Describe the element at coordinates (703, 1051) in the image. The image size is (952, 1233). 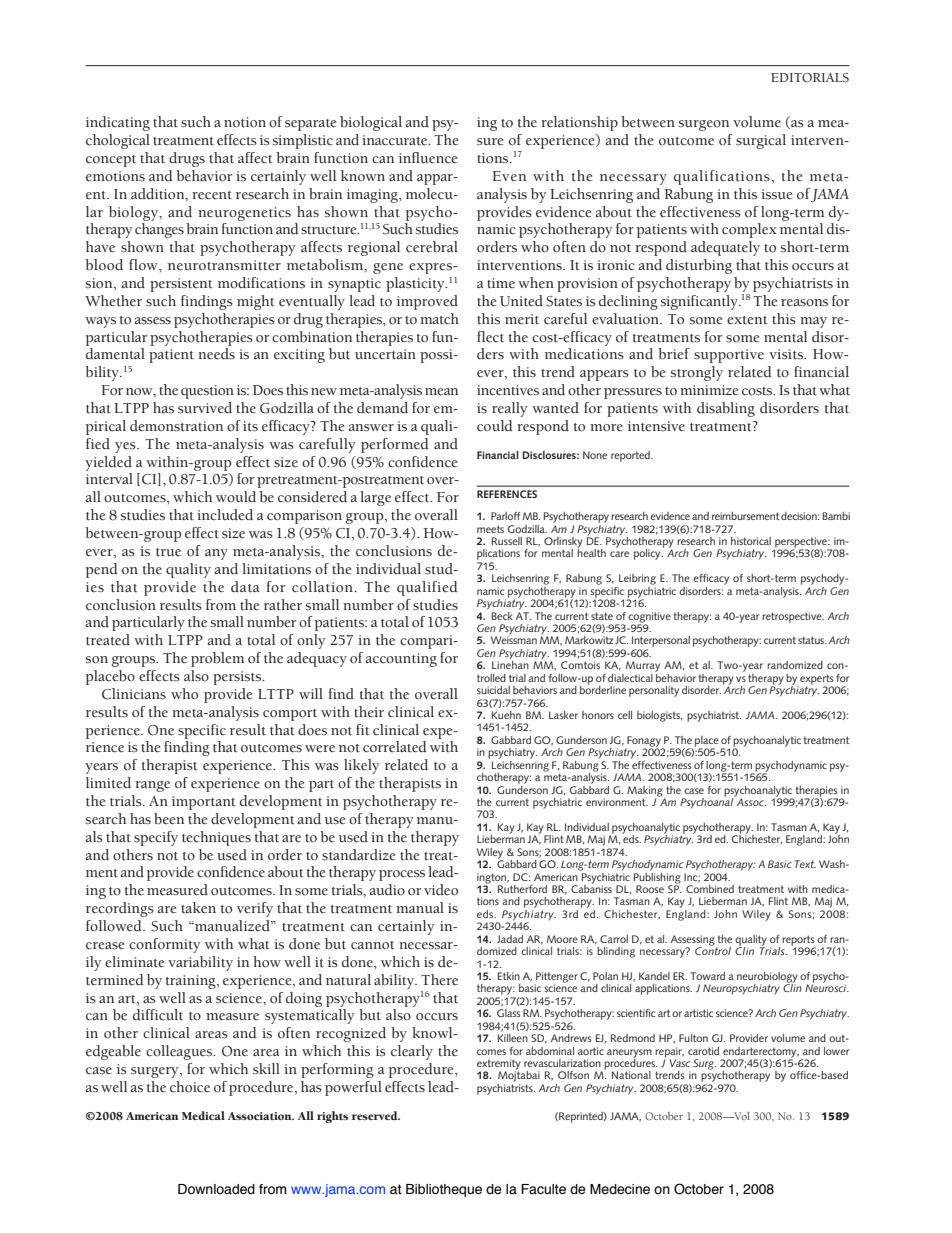
I see `carotid` at that location.
